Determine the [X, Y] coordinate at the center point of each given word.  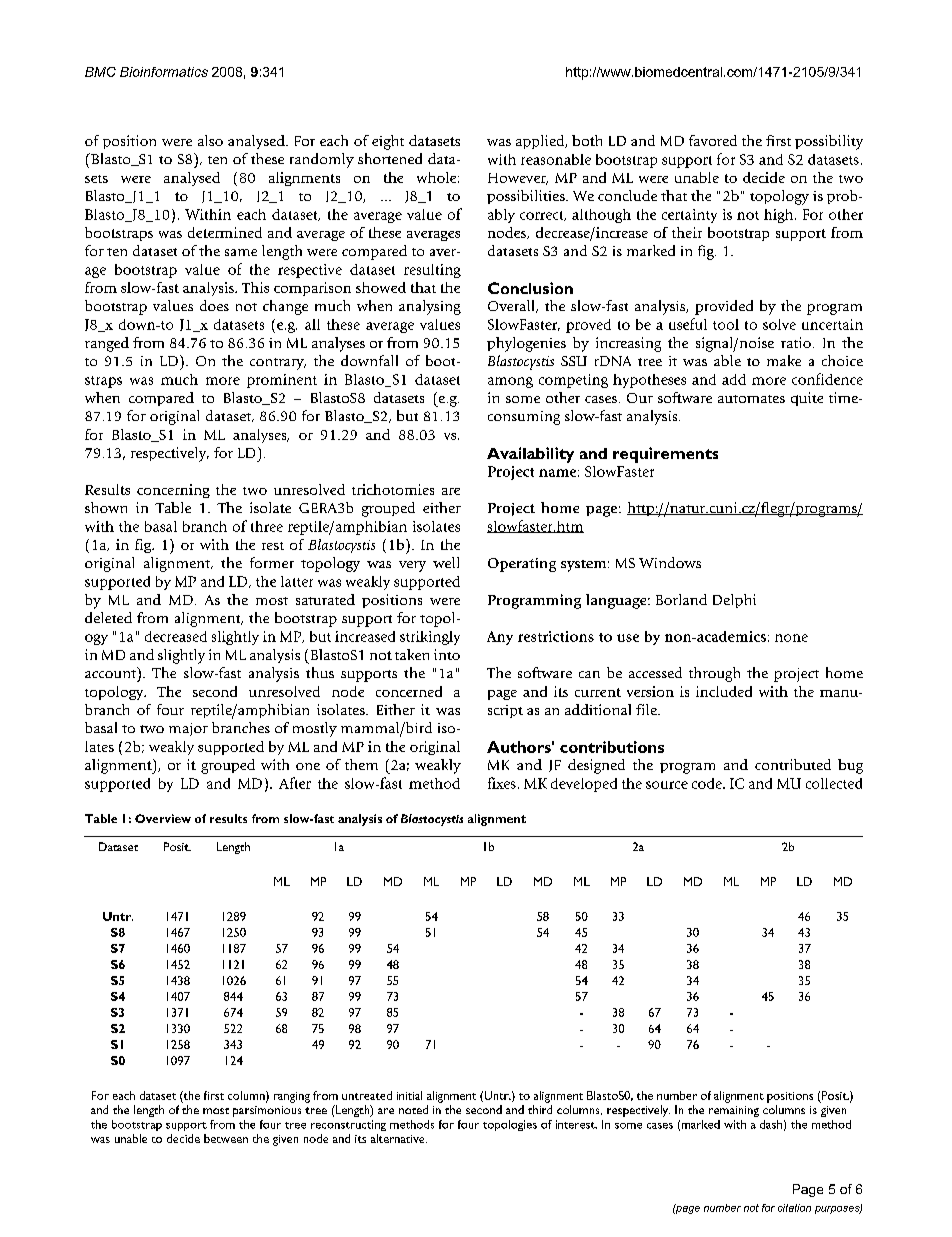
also [210, 140]
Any [500, 638]
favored [713, 140]
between [226, 1138]
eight [388, 142]
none [791, 638]
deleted [108, 617]
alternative [399, 1138]
